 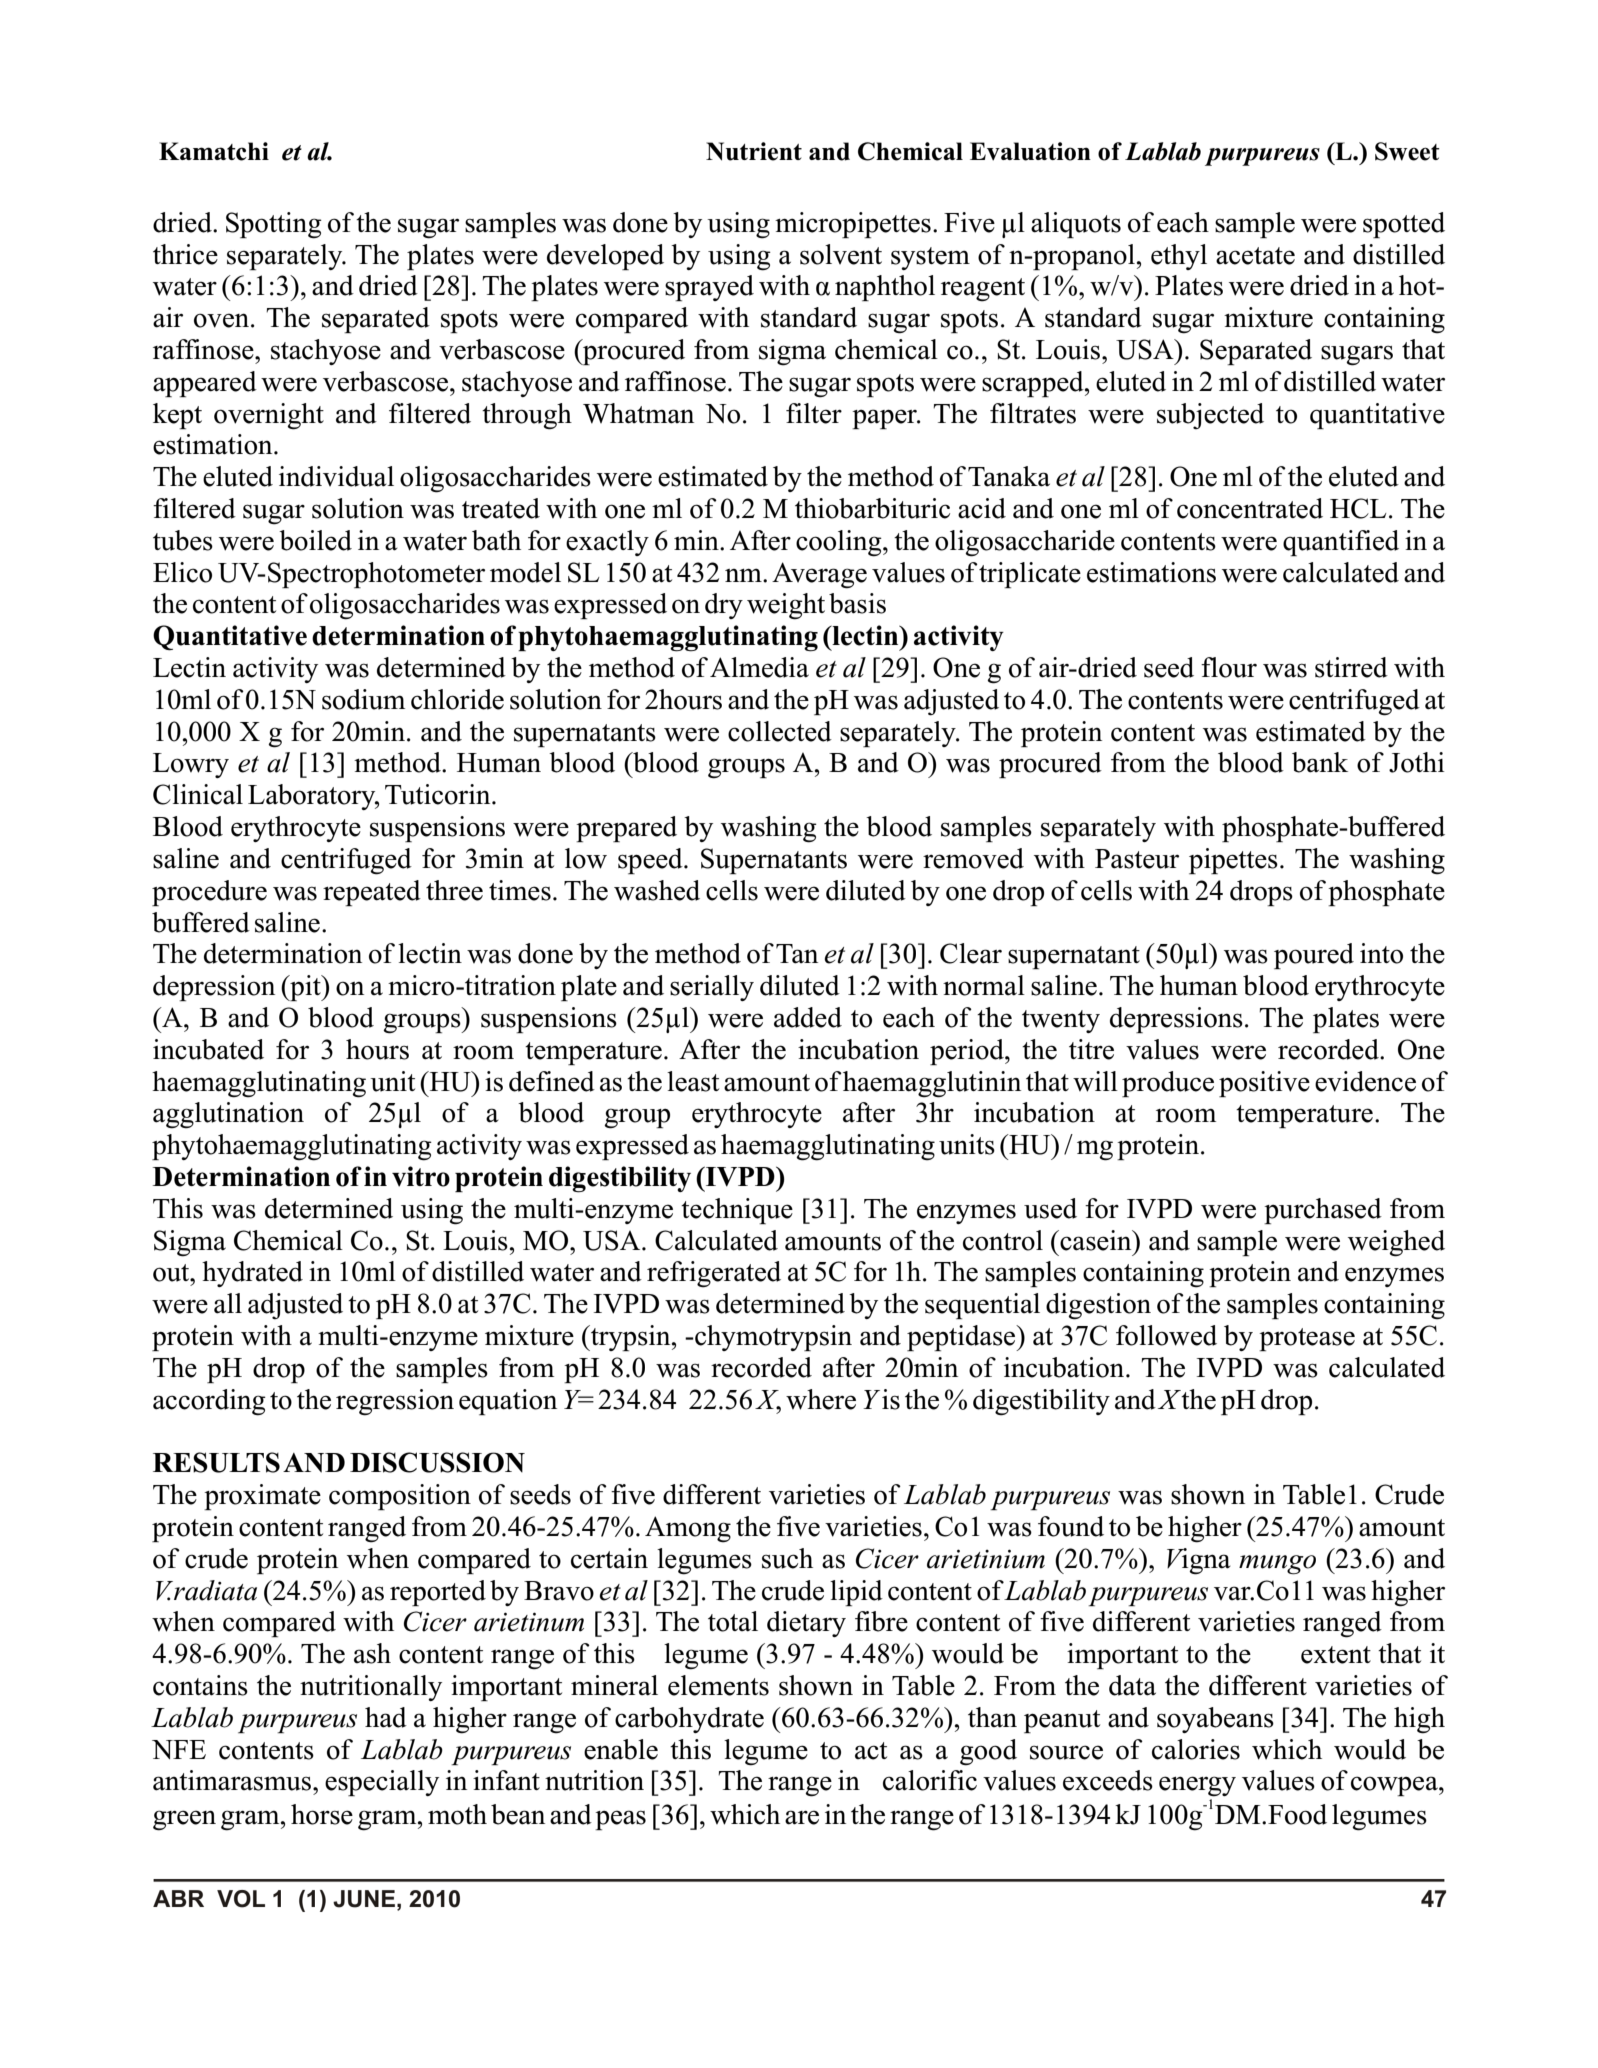 What do you see at coordinates (305, 988) in the screenshot?
I see `pit` at bounding box center [305, 988].
